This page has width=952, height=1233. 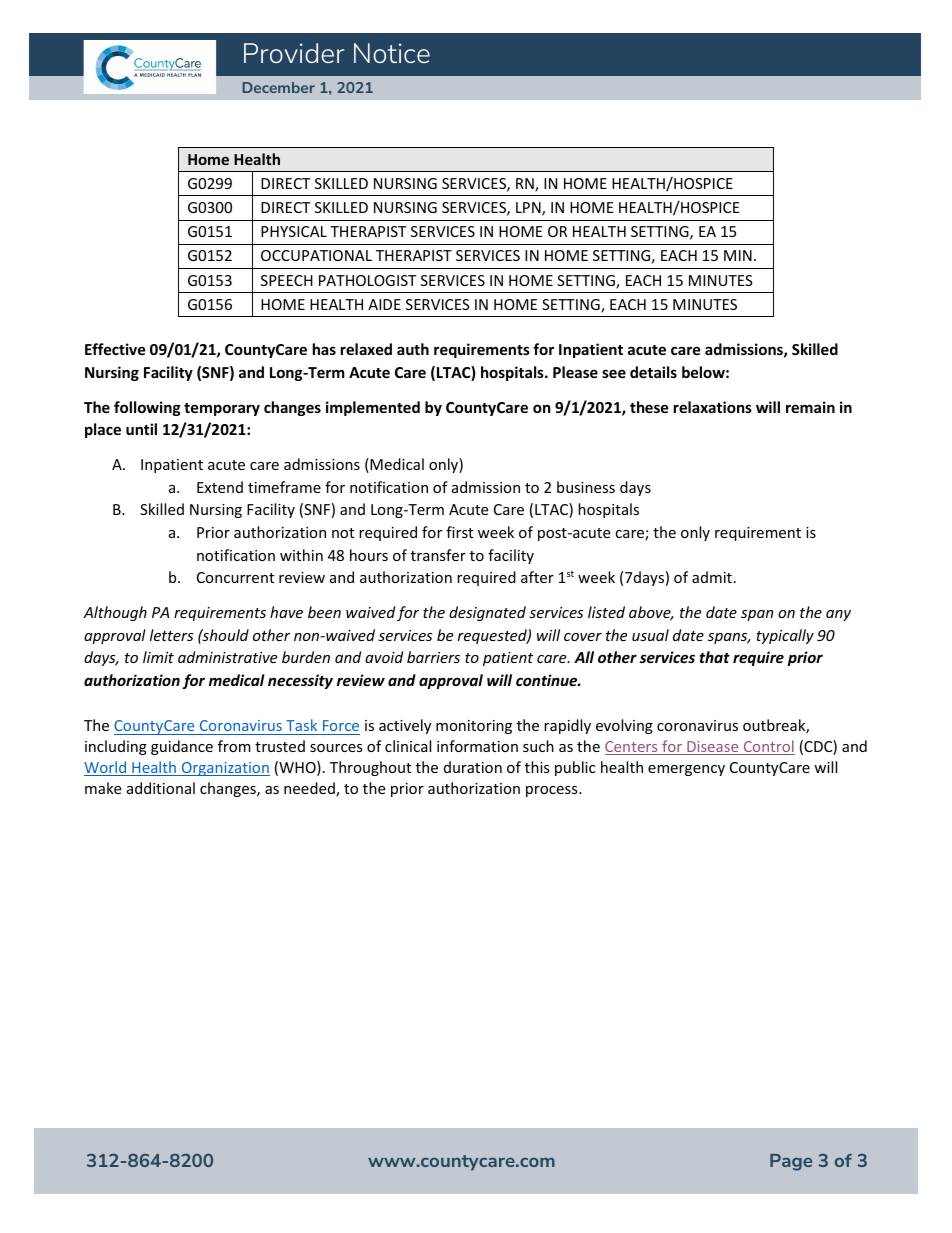 What do you see at coordinates (103, 788) in the page?
I see `make` at bounding box center [103, 788].
